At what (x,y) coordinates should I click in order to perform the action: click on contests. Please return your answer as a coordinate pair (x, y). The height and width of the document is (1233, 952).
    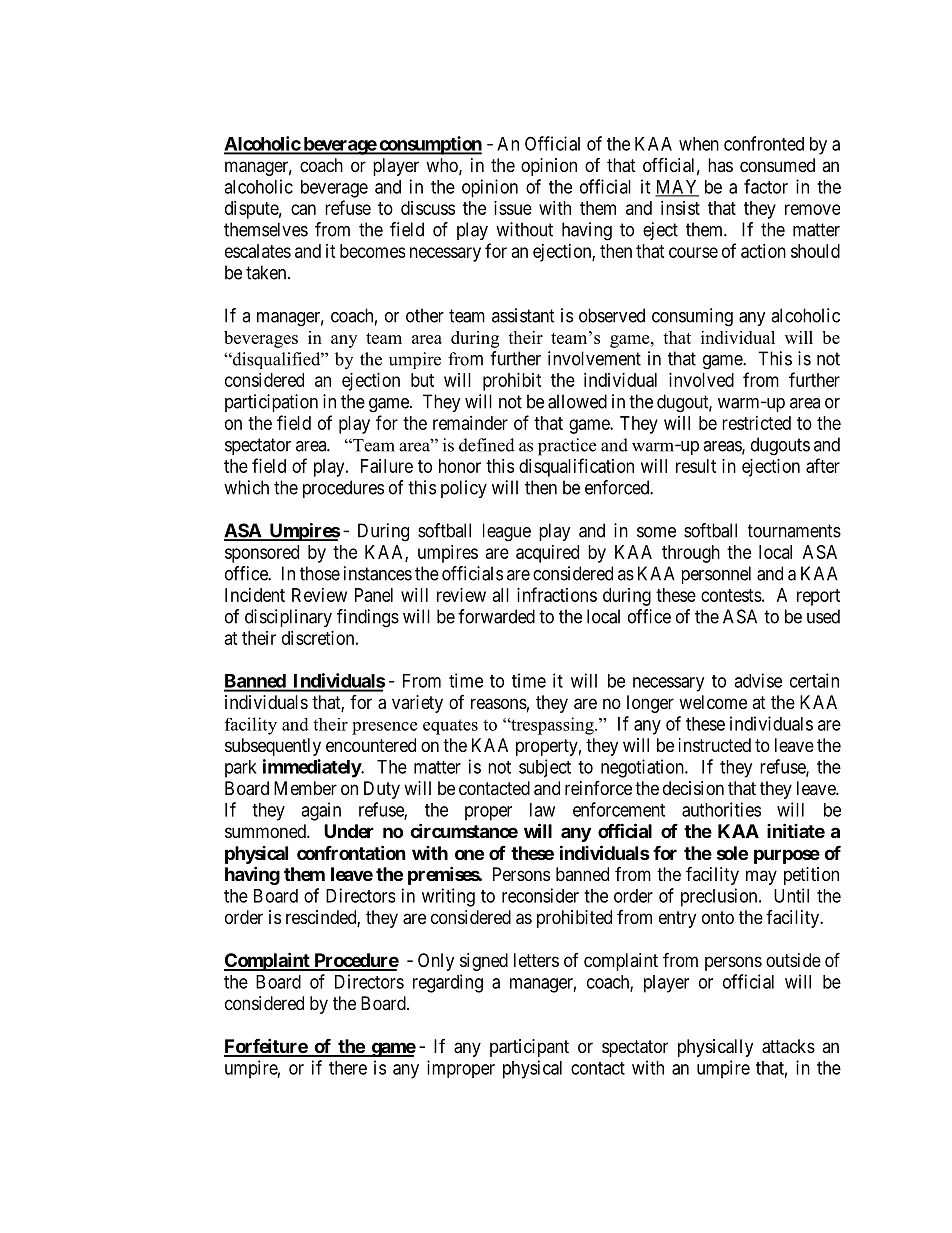
    Looking at the image, I should click on (731, 595).
